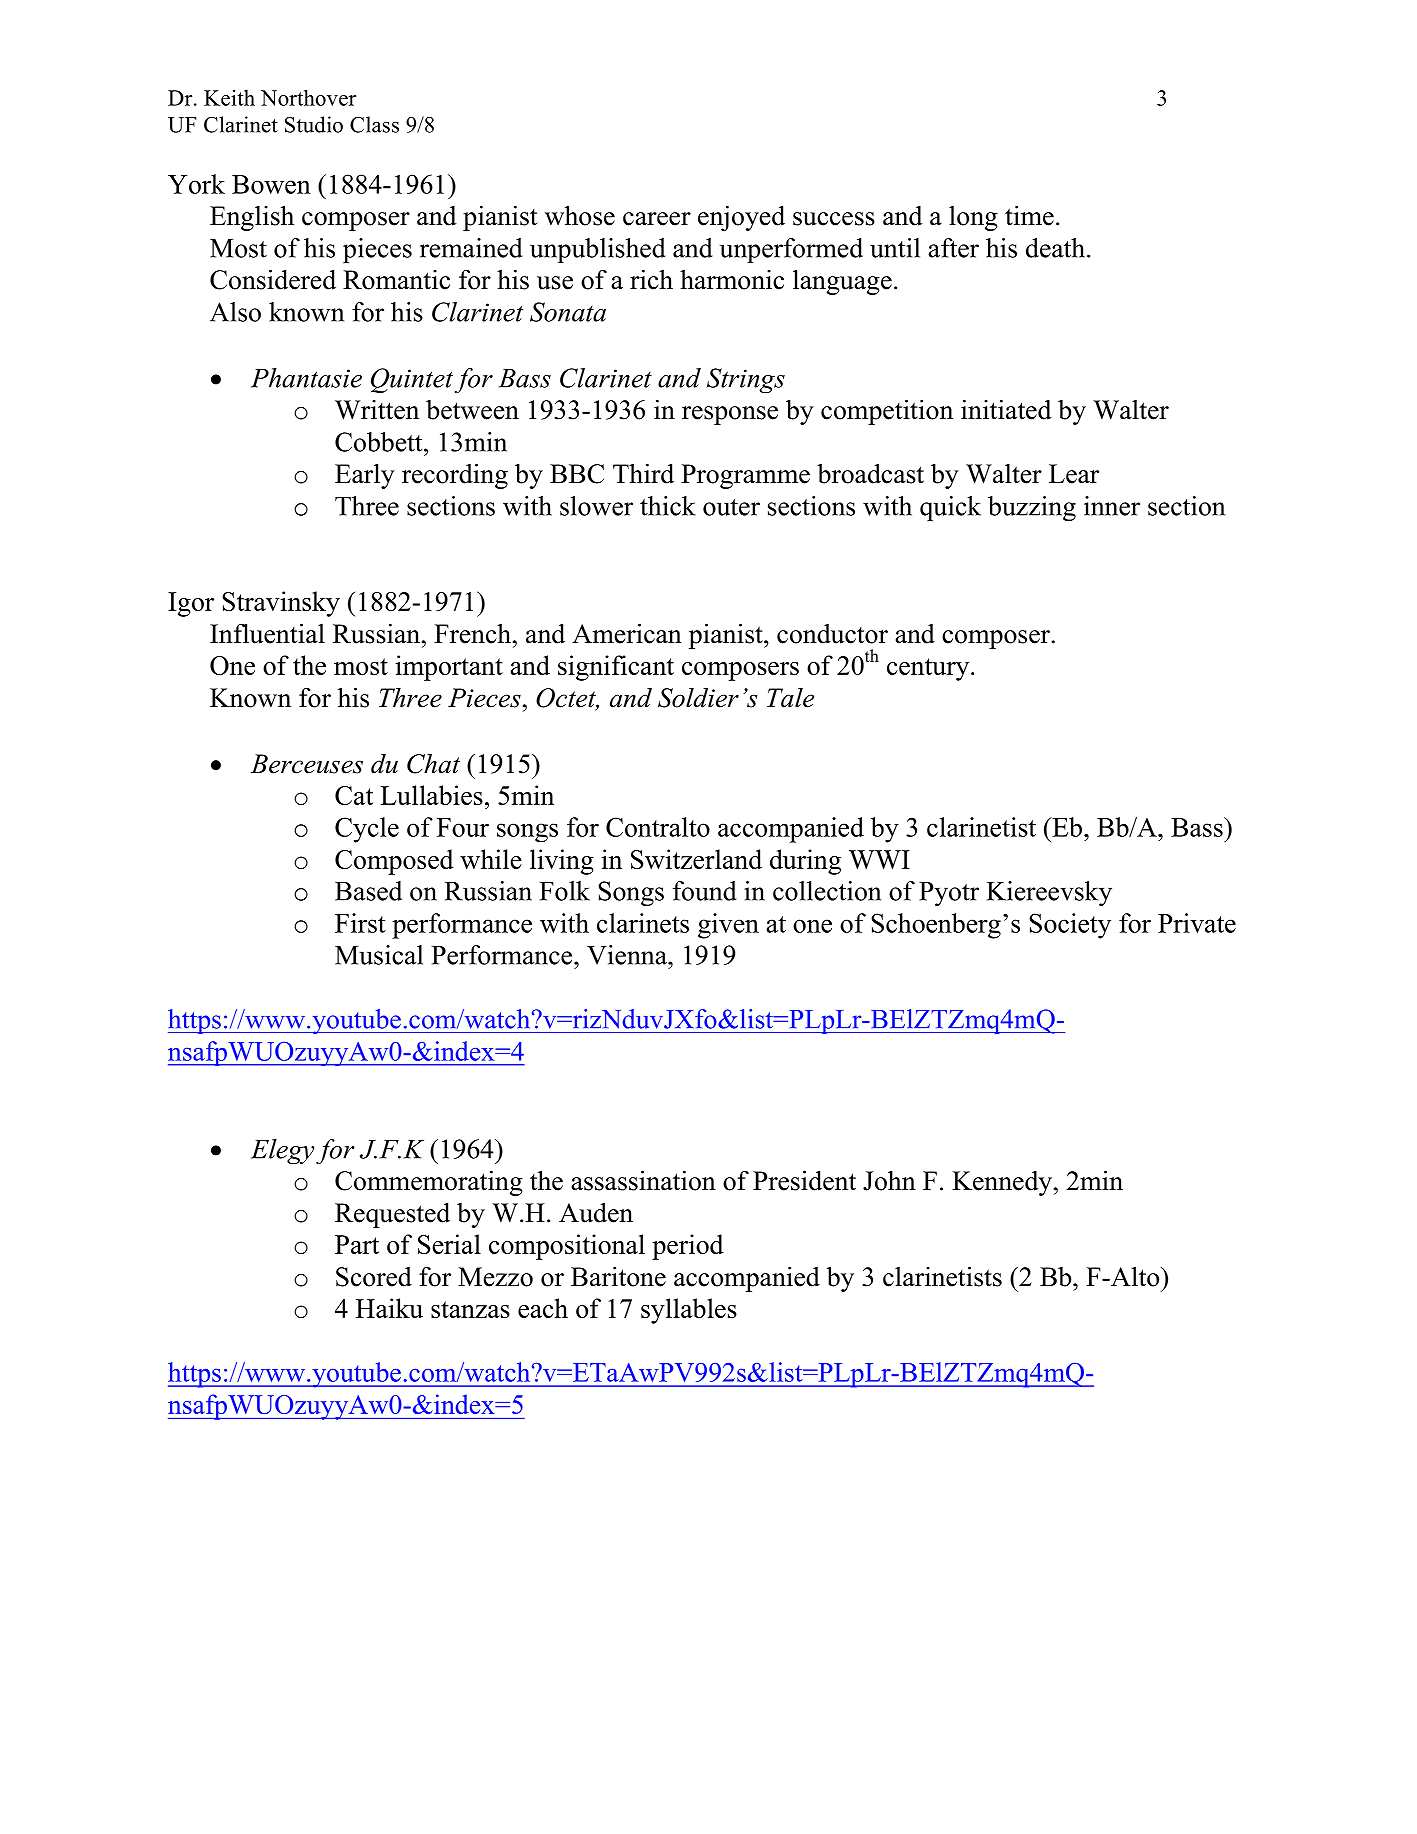 The height and width of the page is (1834, 1417). Describe the element at coordinates (374, 1277) in the page. I see `Scored` at that location.
